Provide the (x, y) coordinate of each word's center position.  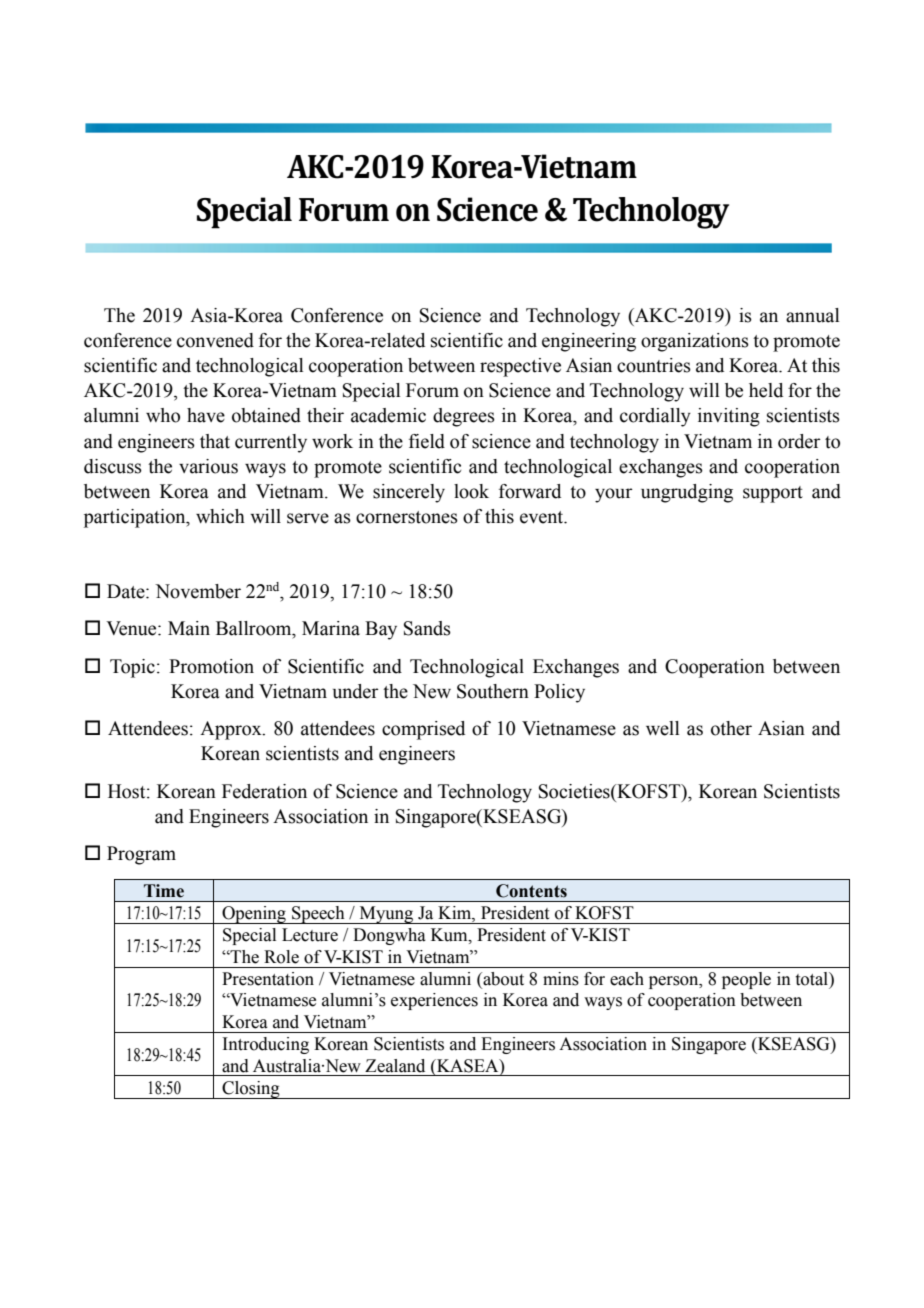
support (773, 494)
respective (520, 367)
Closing (251, 1090)
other (731, 728)
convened (215, 340)
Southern (493, 691)
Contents (531, 891)
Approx (232, 730)
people (746, 980)
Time (164, 891)
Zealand (395, 1066)
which (220, 516)
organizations (695, 342)
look (471, 491)
